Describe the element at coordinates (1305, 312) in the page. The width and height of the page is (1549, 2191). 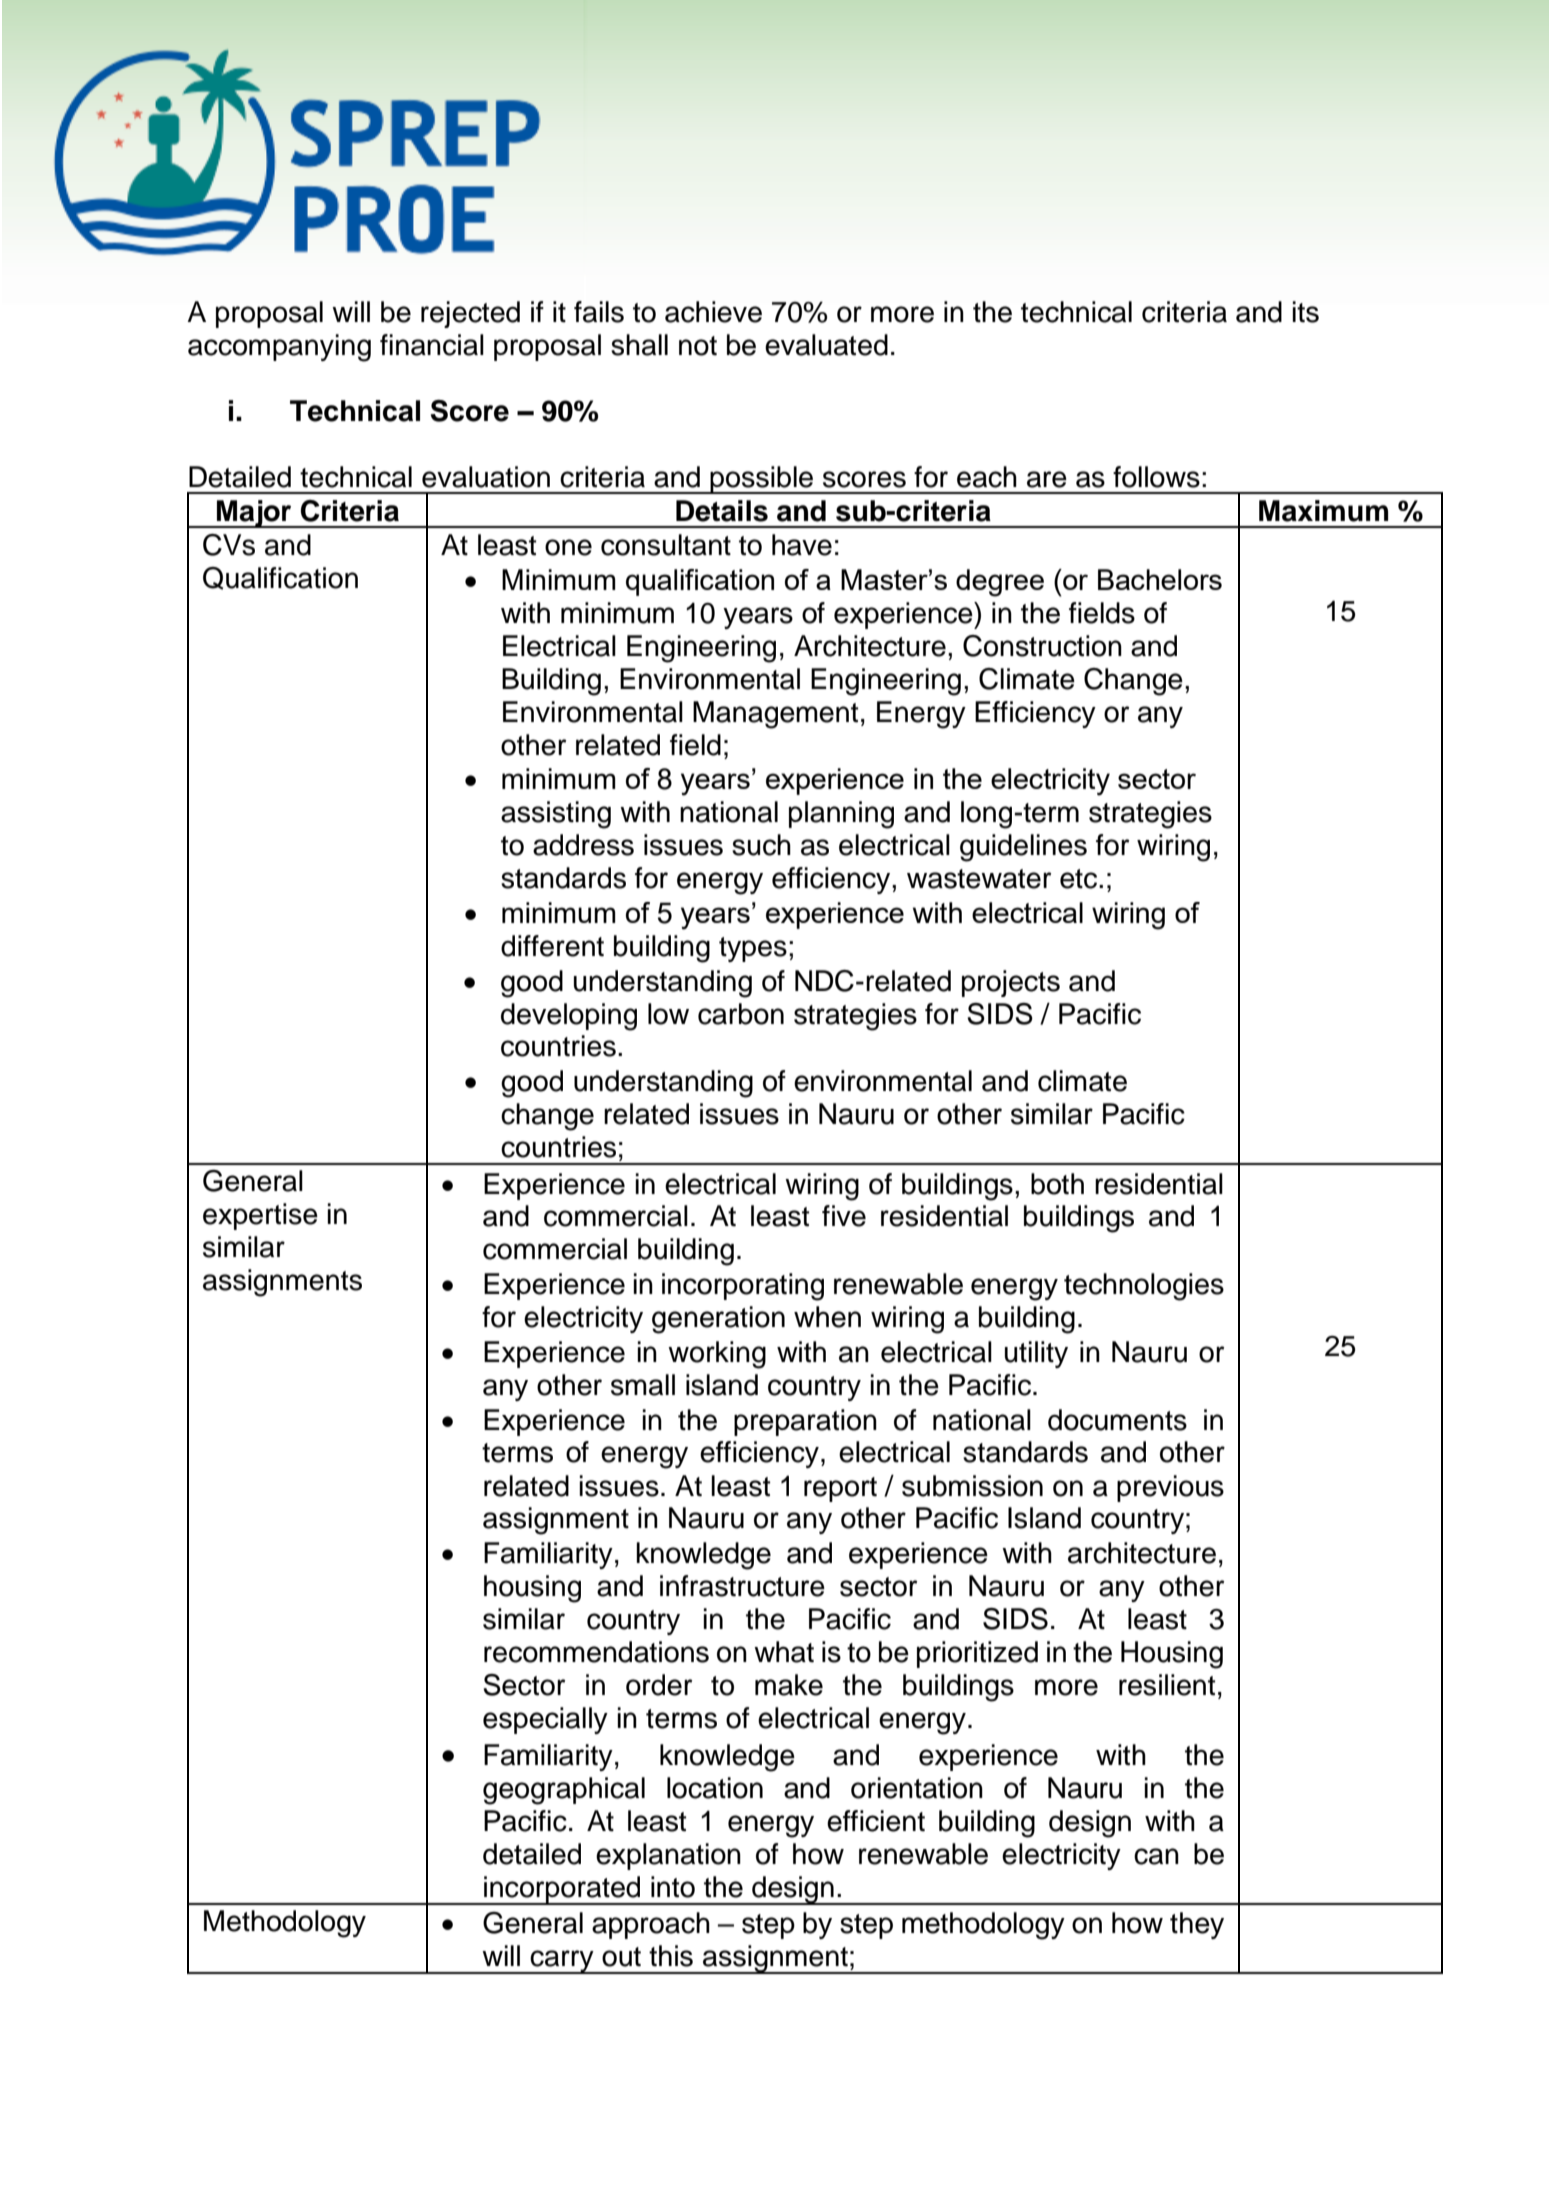
I see `its` at that location.
